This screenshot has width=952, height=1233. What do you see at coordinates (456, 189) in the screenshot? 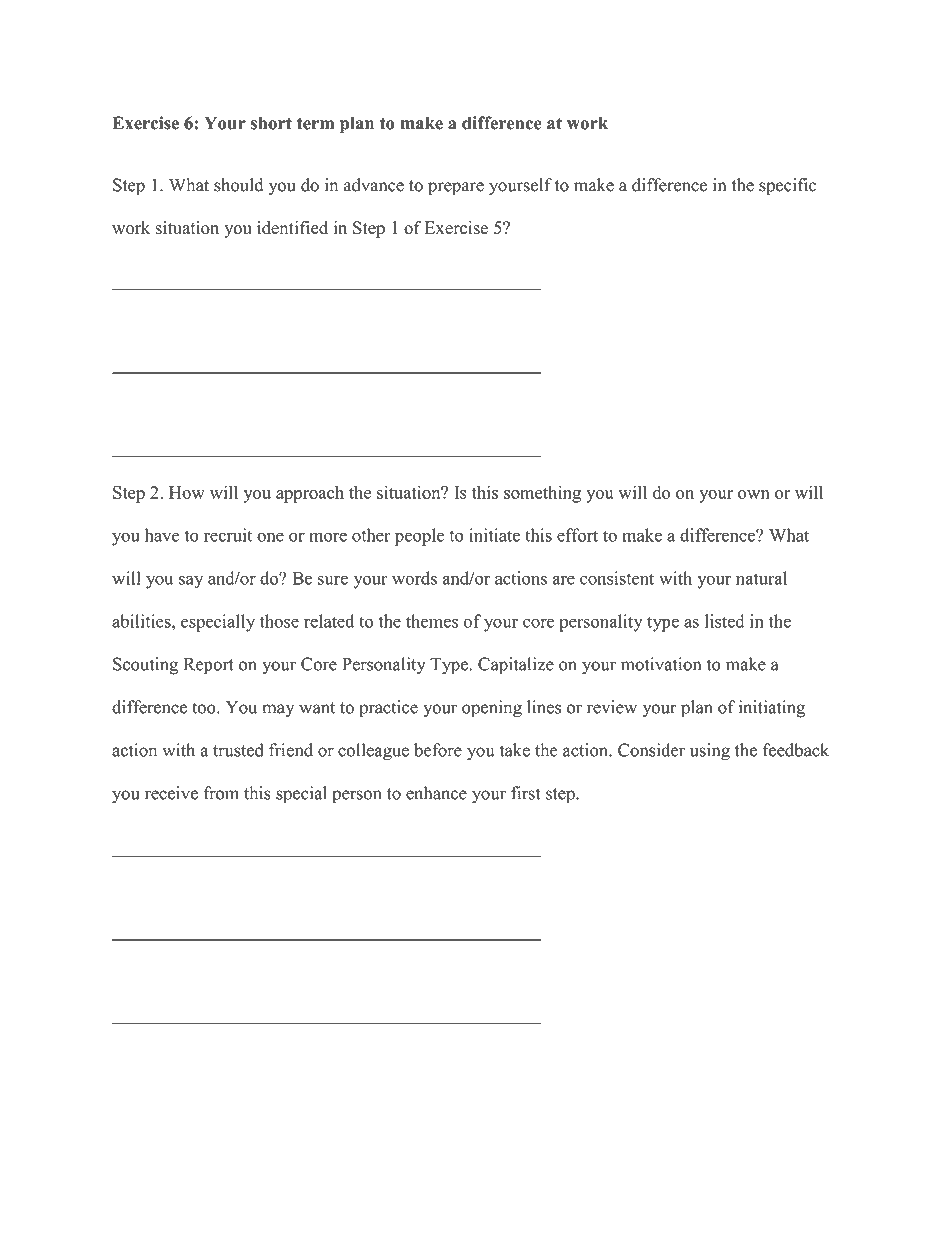
I see `prepare` at bounding box center [456, 189].
